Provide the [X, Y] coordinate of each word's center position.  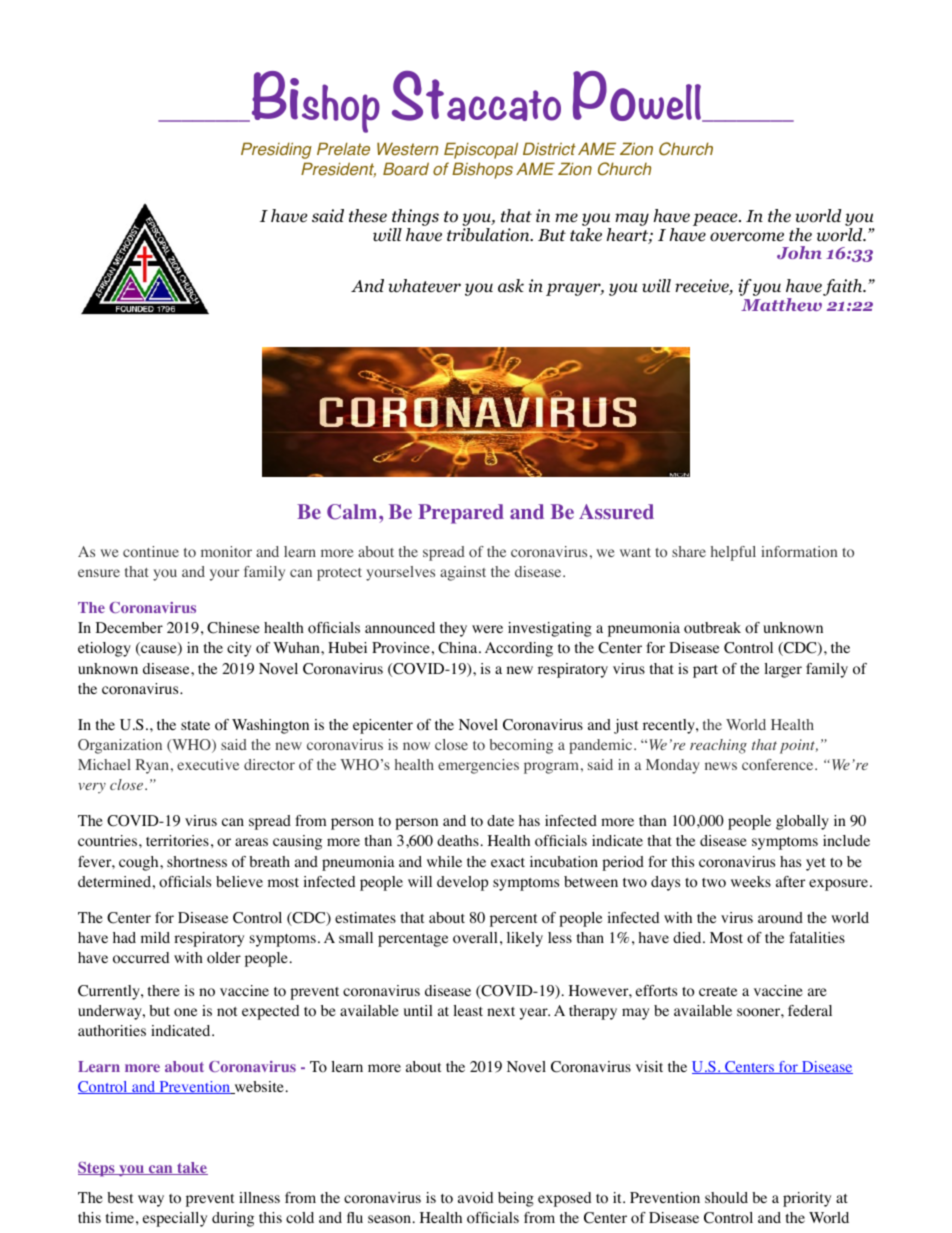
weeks [751, 881]
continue [151, 551]
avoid [475, 1198]
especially [175, 1219]
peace [716, 219]
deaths [458, 840]
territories [177, 841]
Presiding [276, 150]
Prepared [461, 514]
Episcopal [481, 150]
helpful [733, 553]
